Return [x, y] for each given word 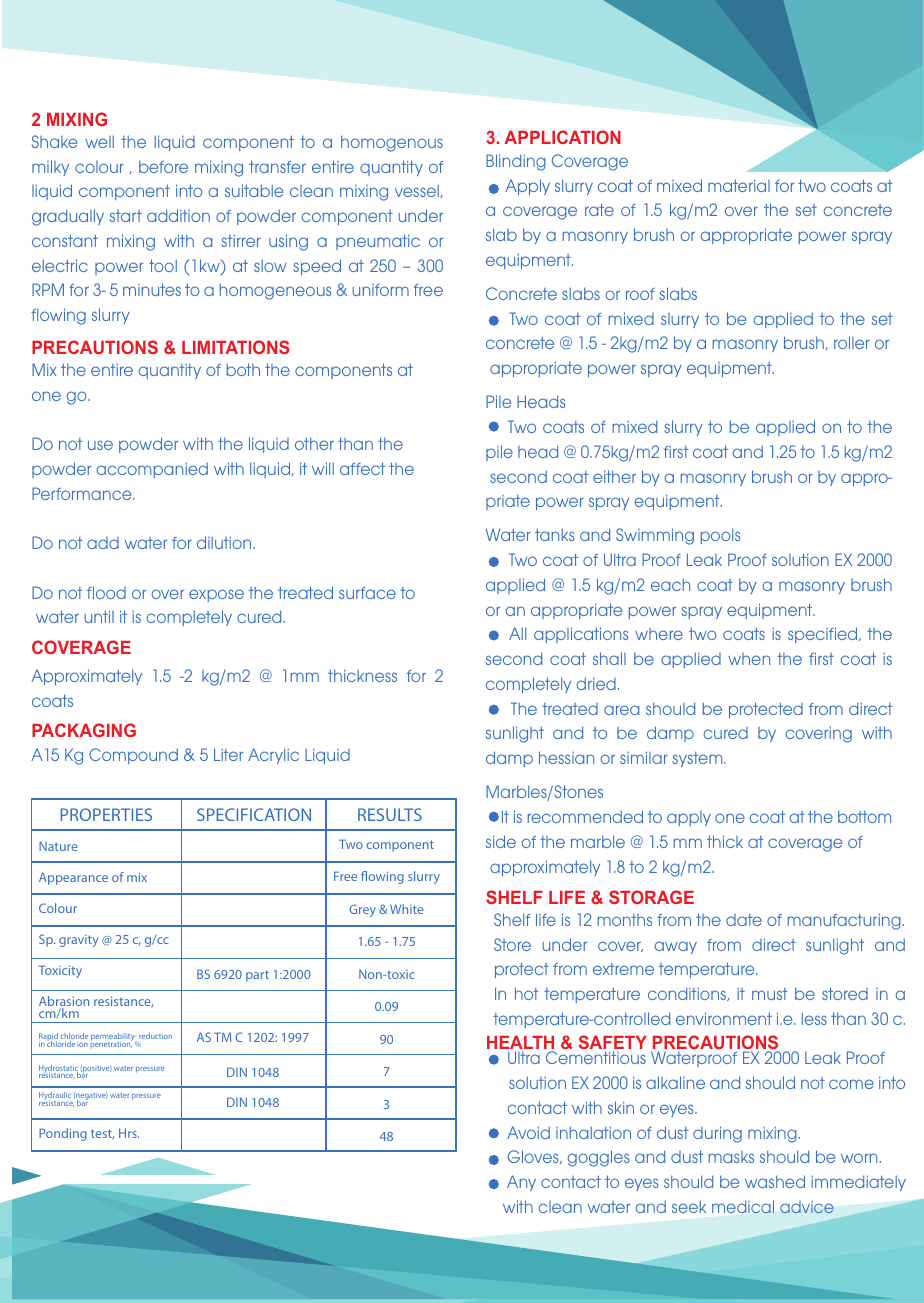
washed [775, 1181]
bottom [864, 816]
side [501, 841]
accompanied [152, 470]
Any [521, 1183]
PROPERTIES [106, 814]
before [163, 166]
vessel [418, 191]
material [739, 185]
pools [720, 536]
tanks [554, 534]
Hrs [129, 1133]
